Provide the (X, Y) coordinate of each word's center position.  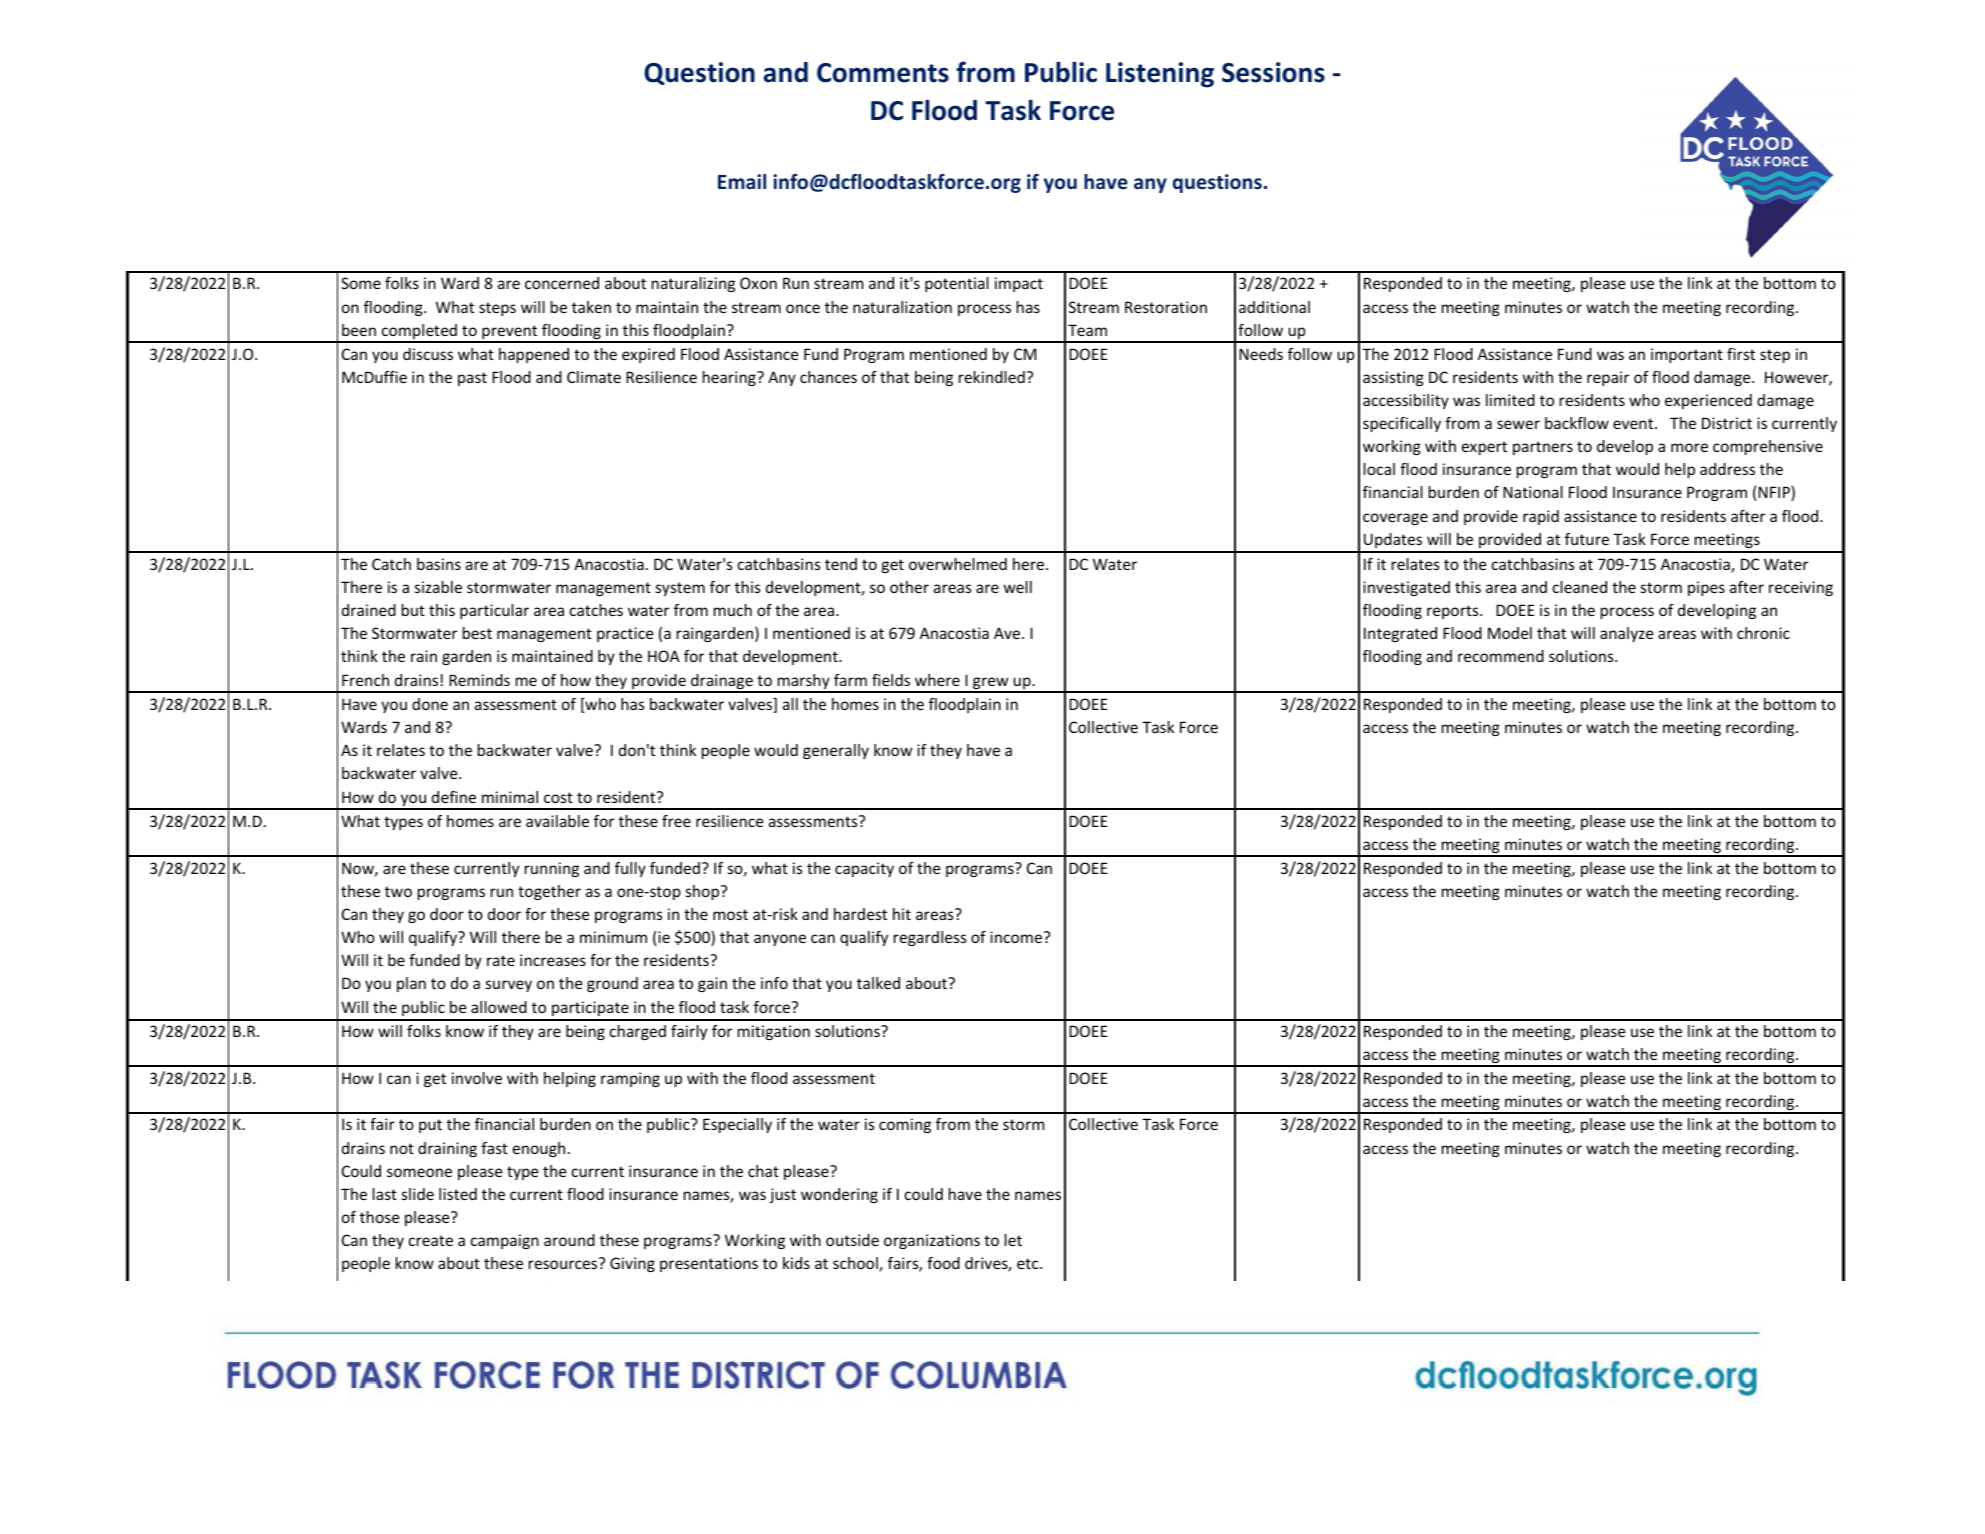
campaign (505, 1241)
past (472, 379)
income (1017, 937)
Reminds (479, 680)
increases (553, 960)
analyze (1626, 634)
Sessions (1273, 72)
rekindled (992, 377)
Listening (1160, 75)
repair (1608, 378)
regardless (930, 938)
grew (991, 684)
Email (742, 181)
